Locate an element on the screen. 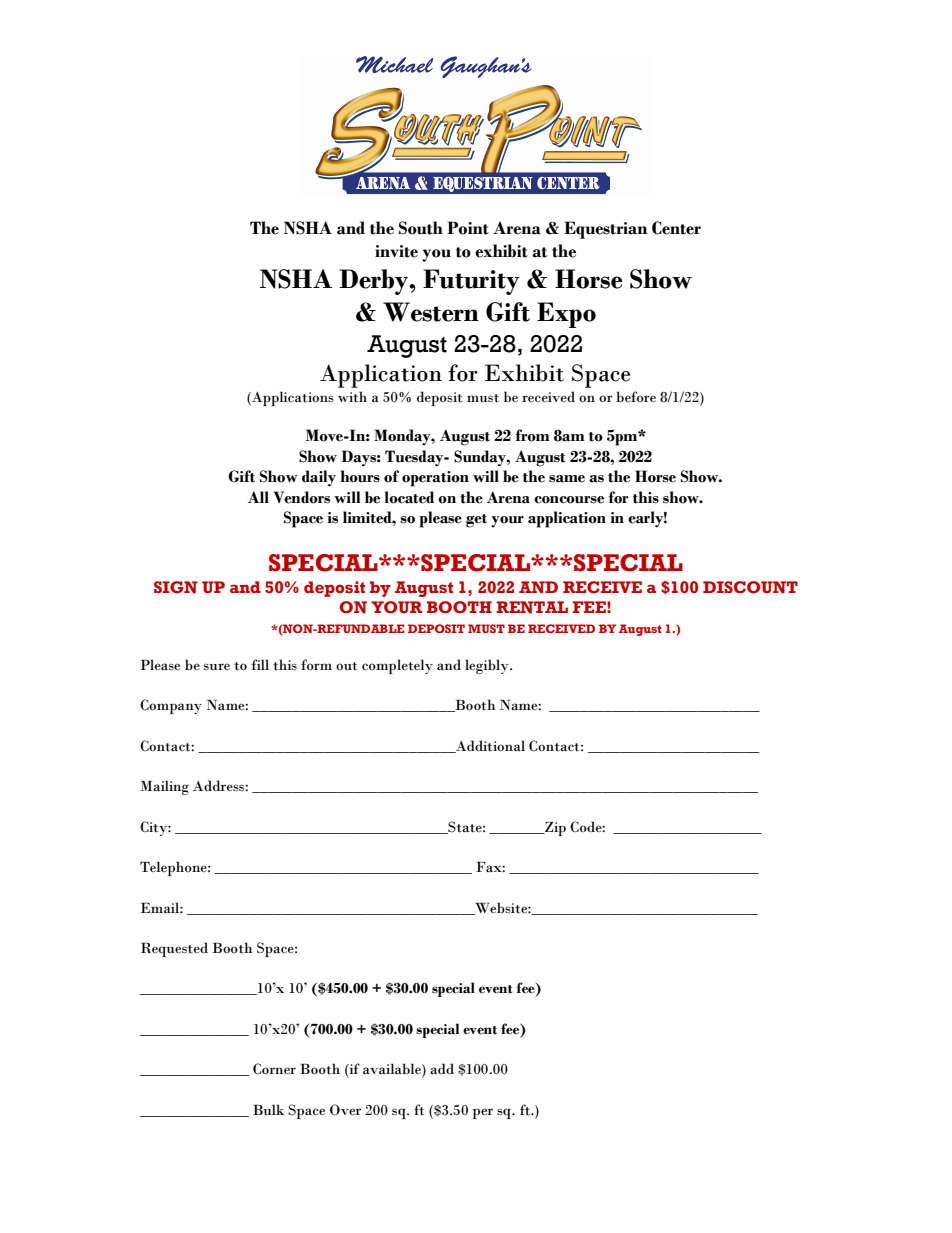 The height and width of the screenshot is (1233, 952). Point is located at coordinates (468, 228).
